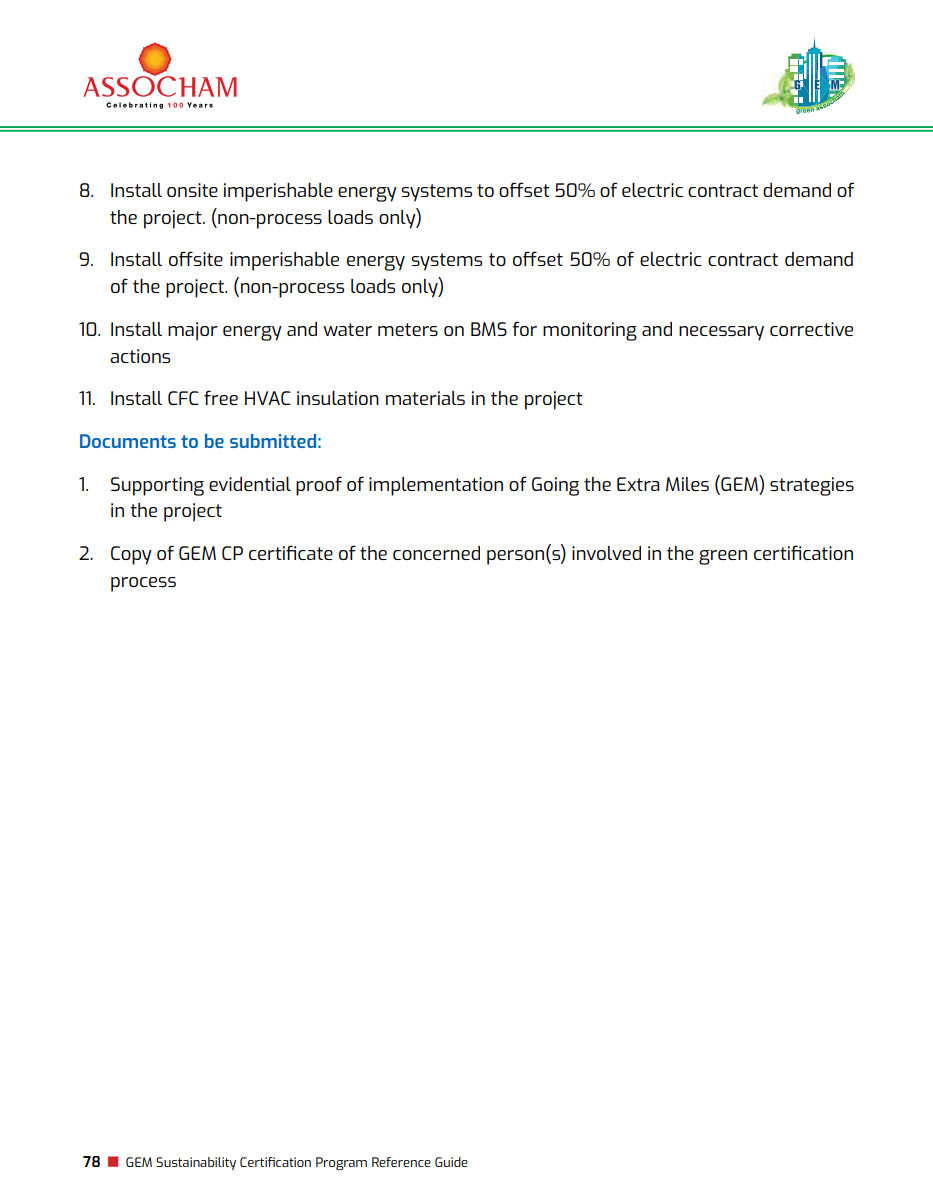  Describe the element at coordinates (341, 1164) in the document. I see `Program` at that location.
